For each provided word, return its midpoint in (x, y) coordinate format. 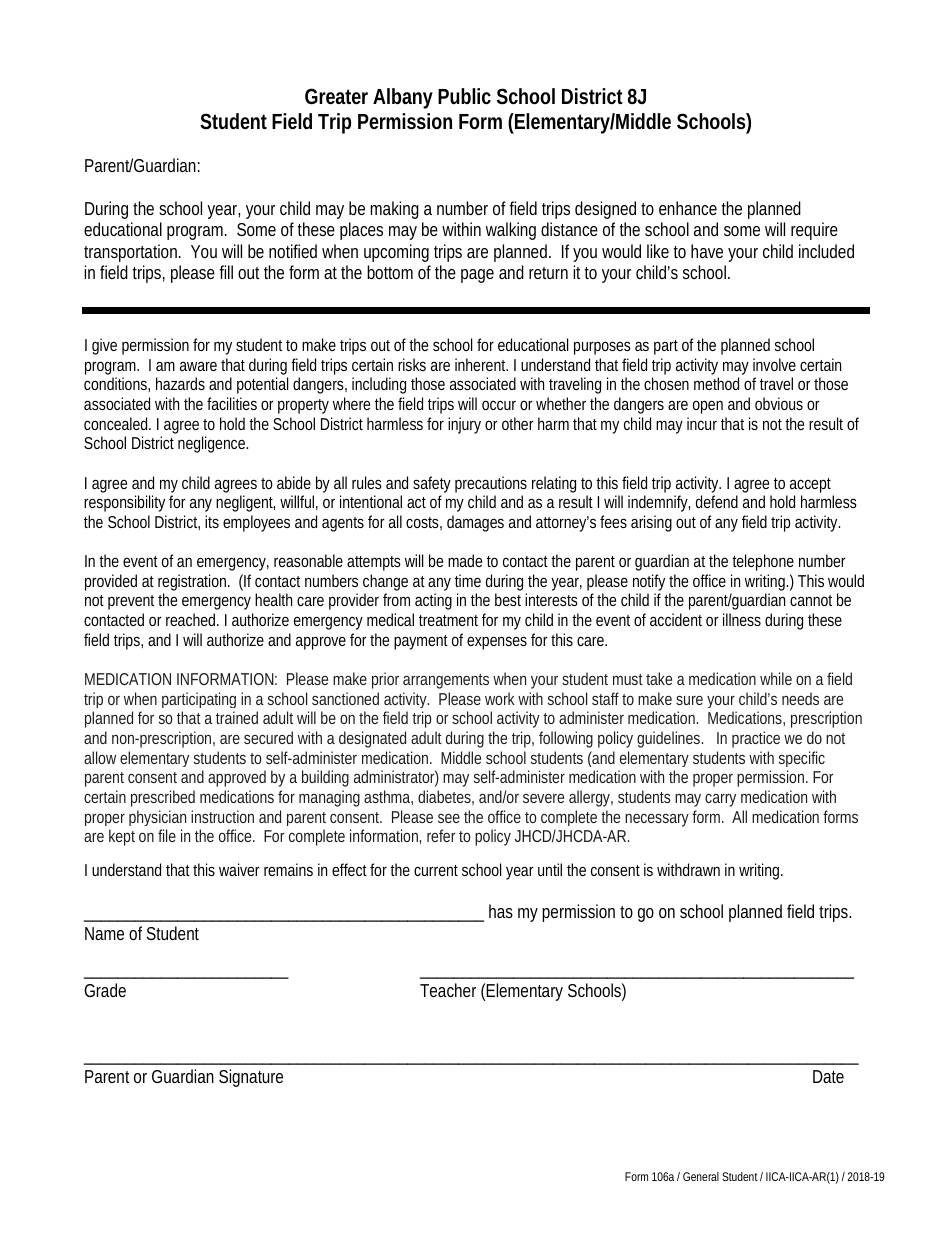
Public (464, 96)
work (502, 698)
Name (104, 933)
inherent (481, 364)
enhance (688, 208)
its (212, 521)
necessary (657, 820)
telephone (763, 562)
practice (756, 739)
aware (198, 366)
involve (774, 364)
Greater (336, 96)
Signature (251, 1078)
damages (475, 523)
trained (237, 717)
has (501, 911)
